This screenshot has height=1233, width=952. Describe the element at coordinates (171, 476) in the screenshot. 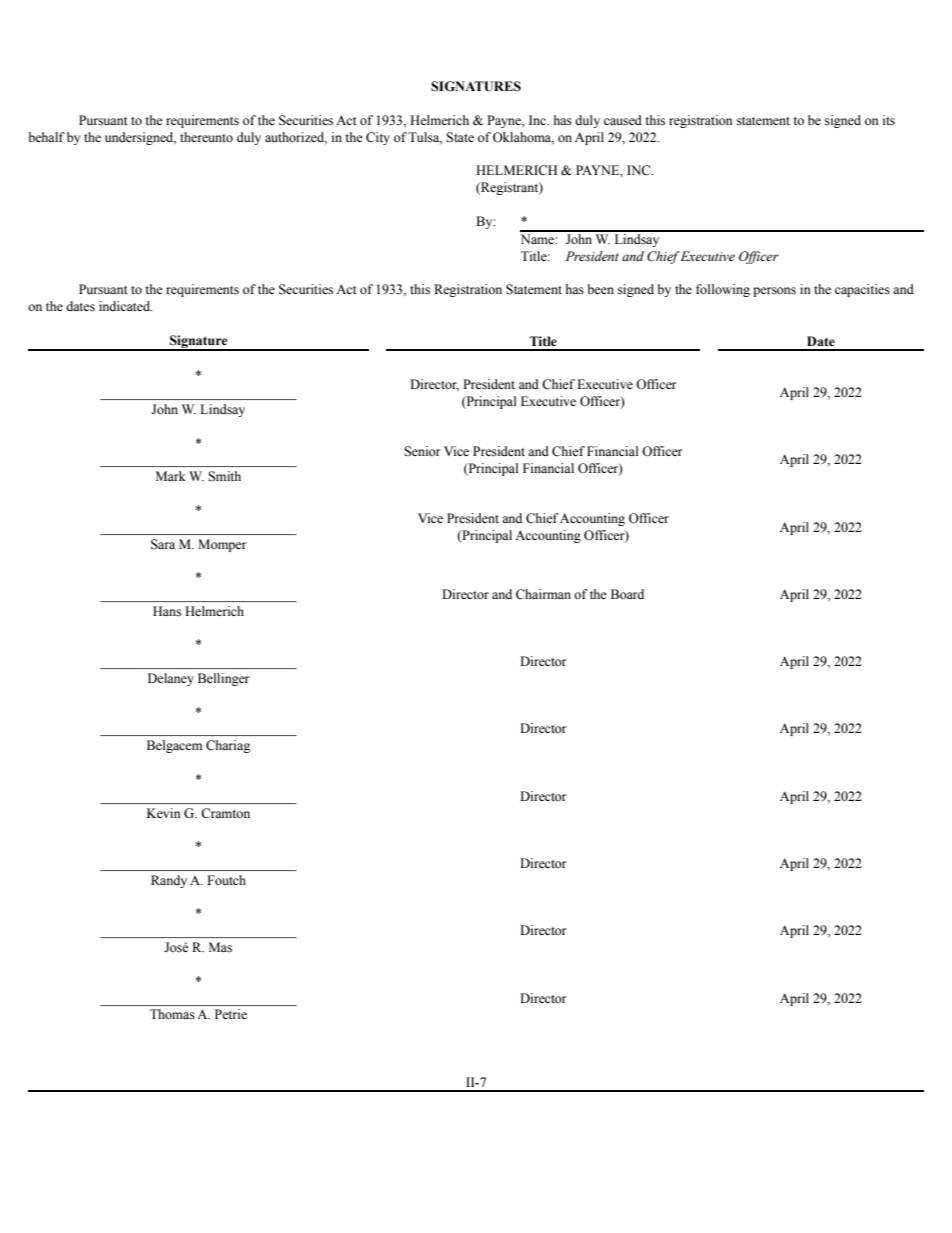

I see `Mark` at that location.
